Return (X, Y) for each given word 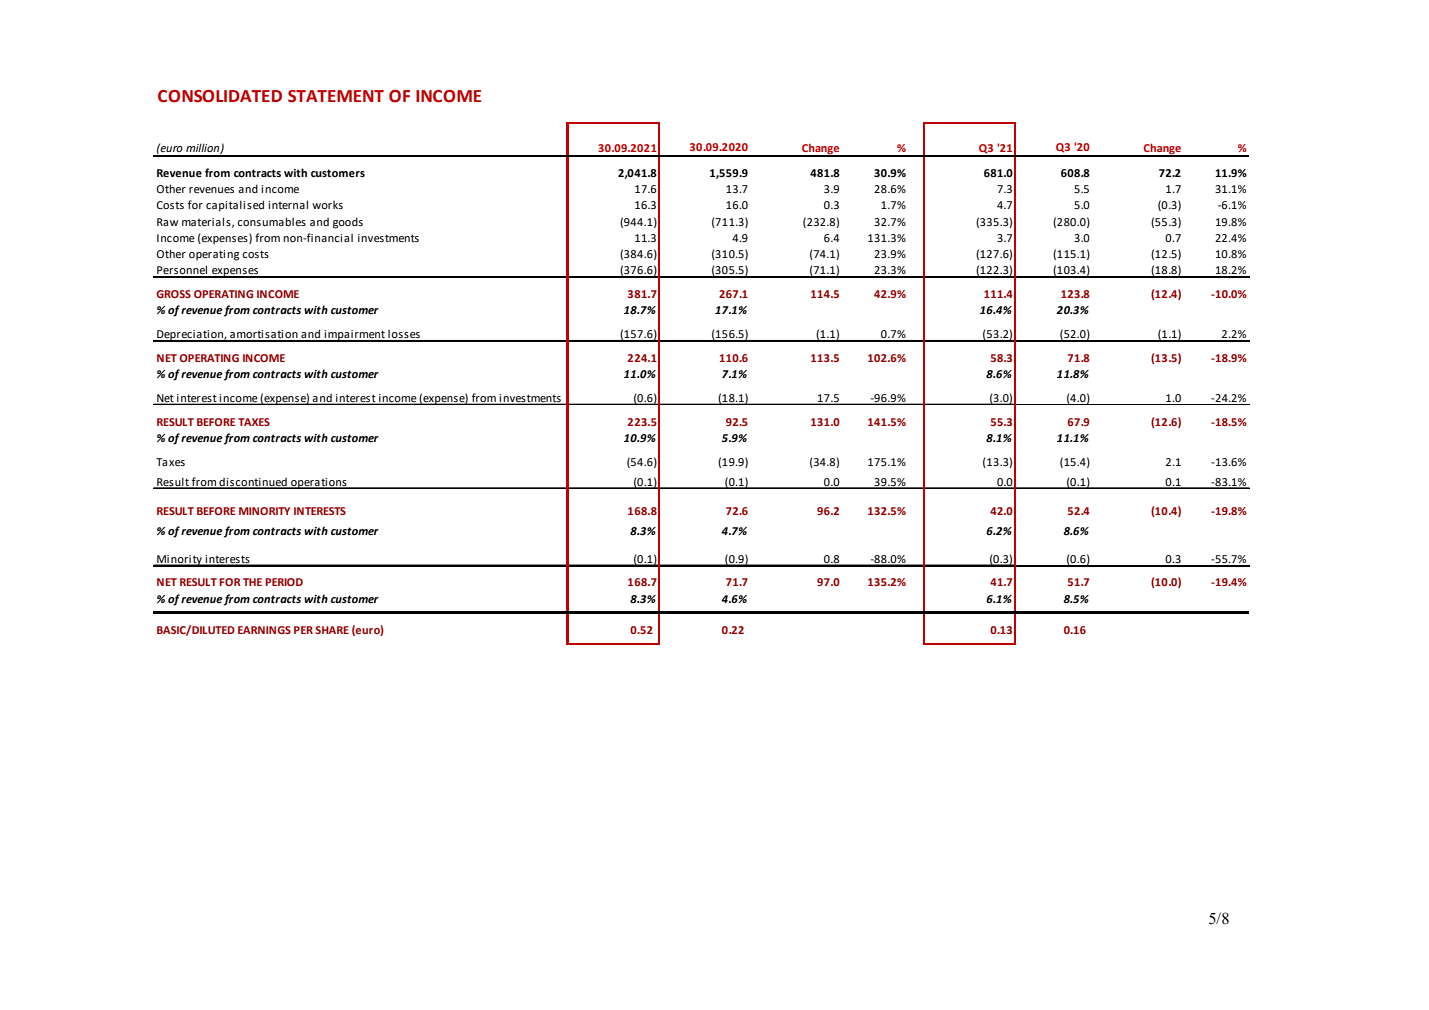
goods (348, 223)
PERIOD (284, 582)
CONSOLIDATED (220, 96)
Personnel (182, 271)
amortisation (264, 335)
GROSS (173, 294)
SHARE (332, 630)
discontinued (253, 483)
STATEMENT (336, 96)
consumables (271, 221)
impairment (355, 336)
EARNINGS (264, 630)
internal (288, 204)
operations (319, 483)
